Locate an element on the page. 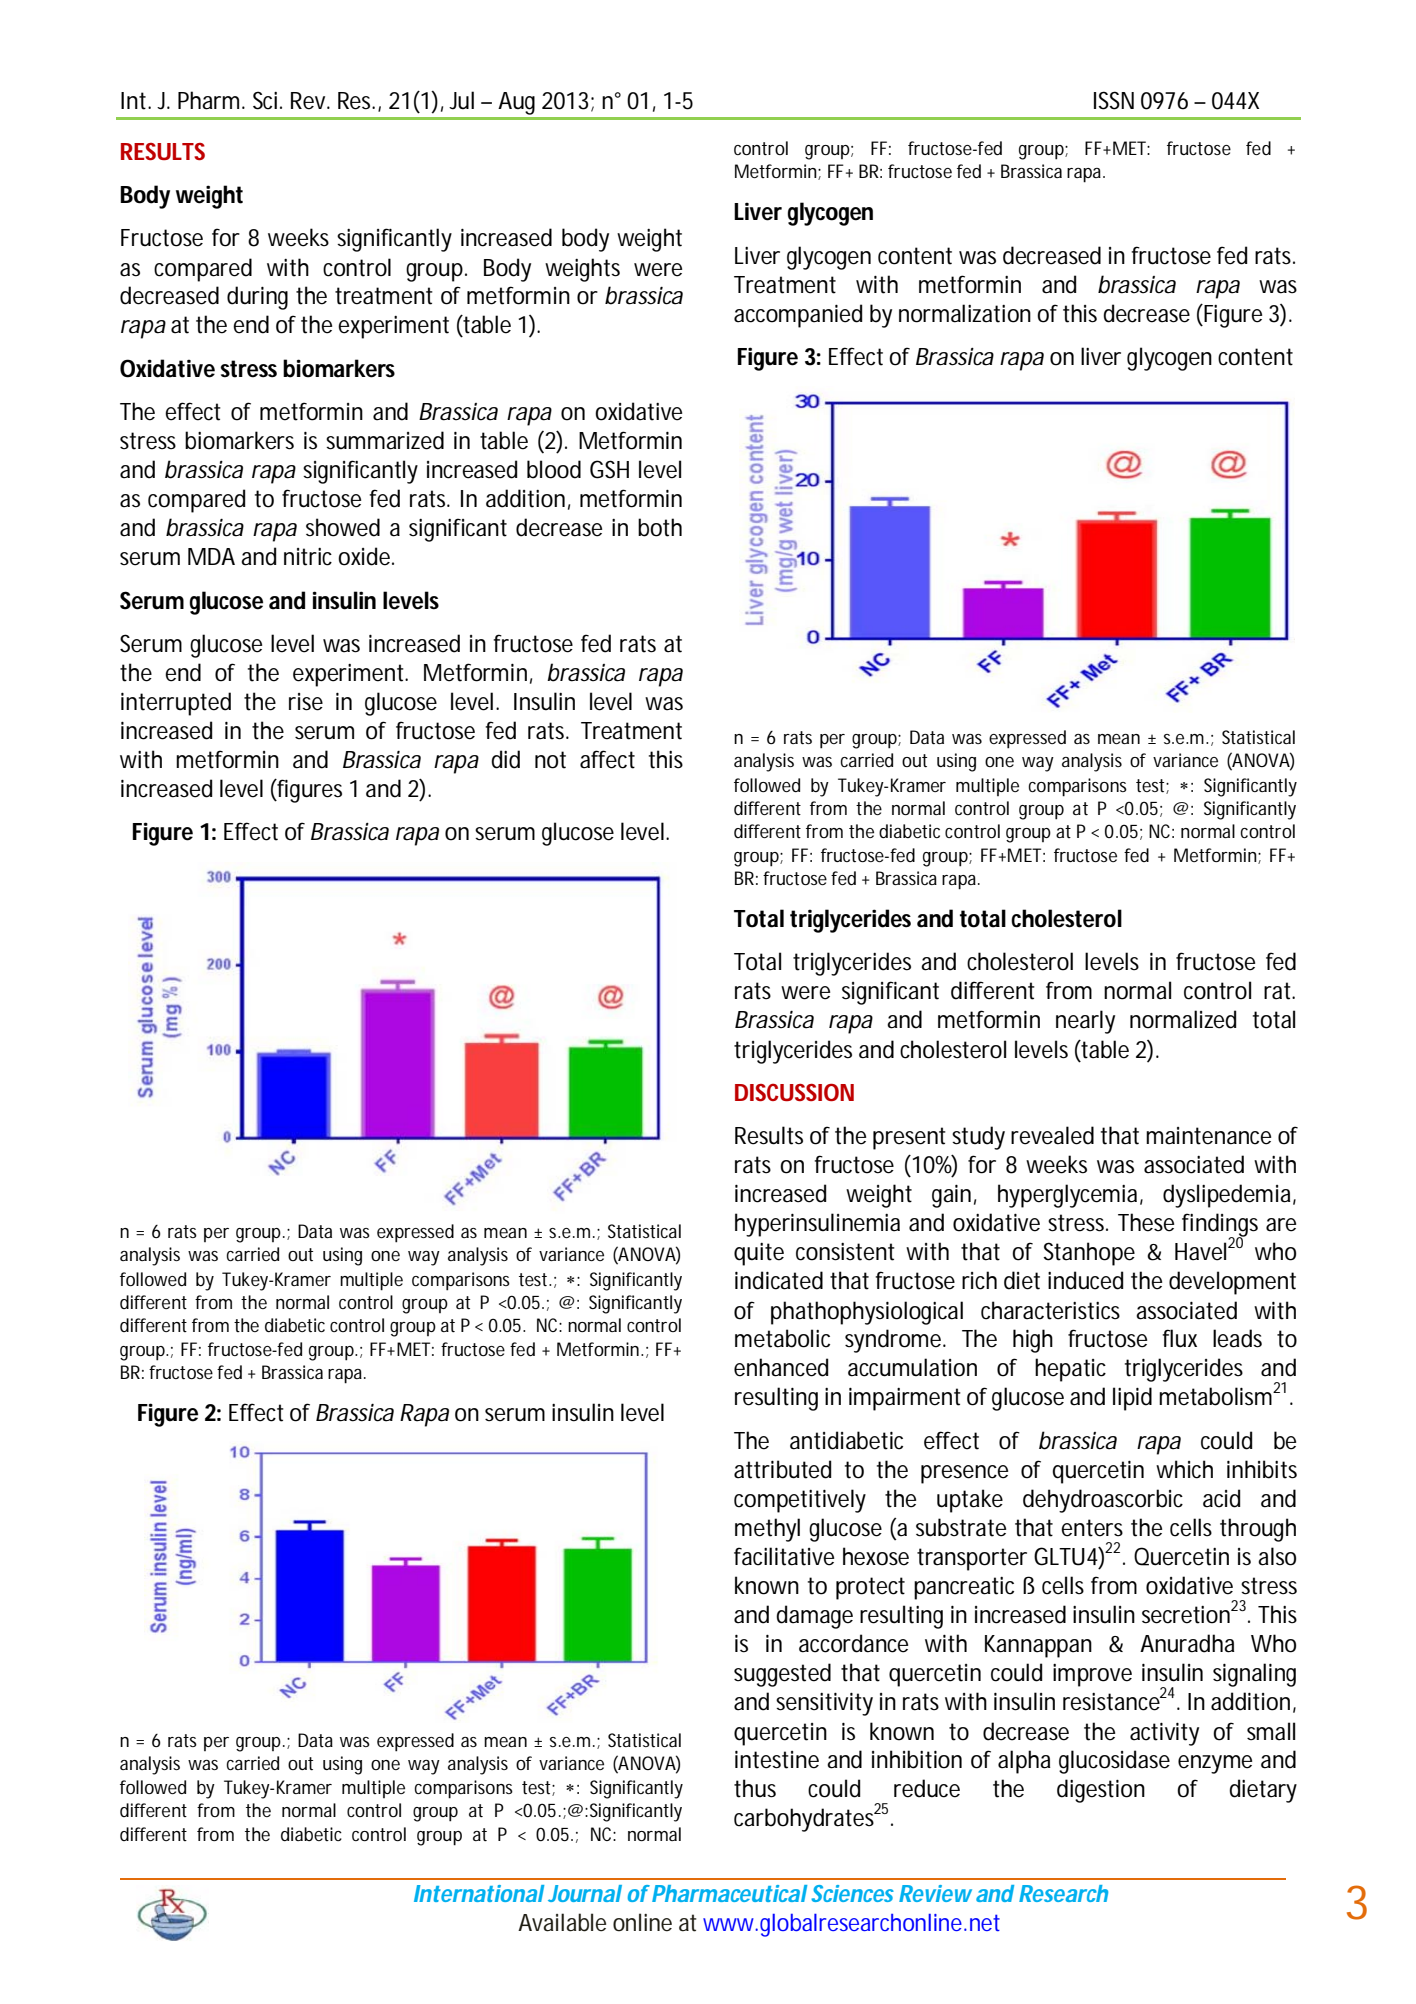  Available is located at coordinates (562, 1922).
